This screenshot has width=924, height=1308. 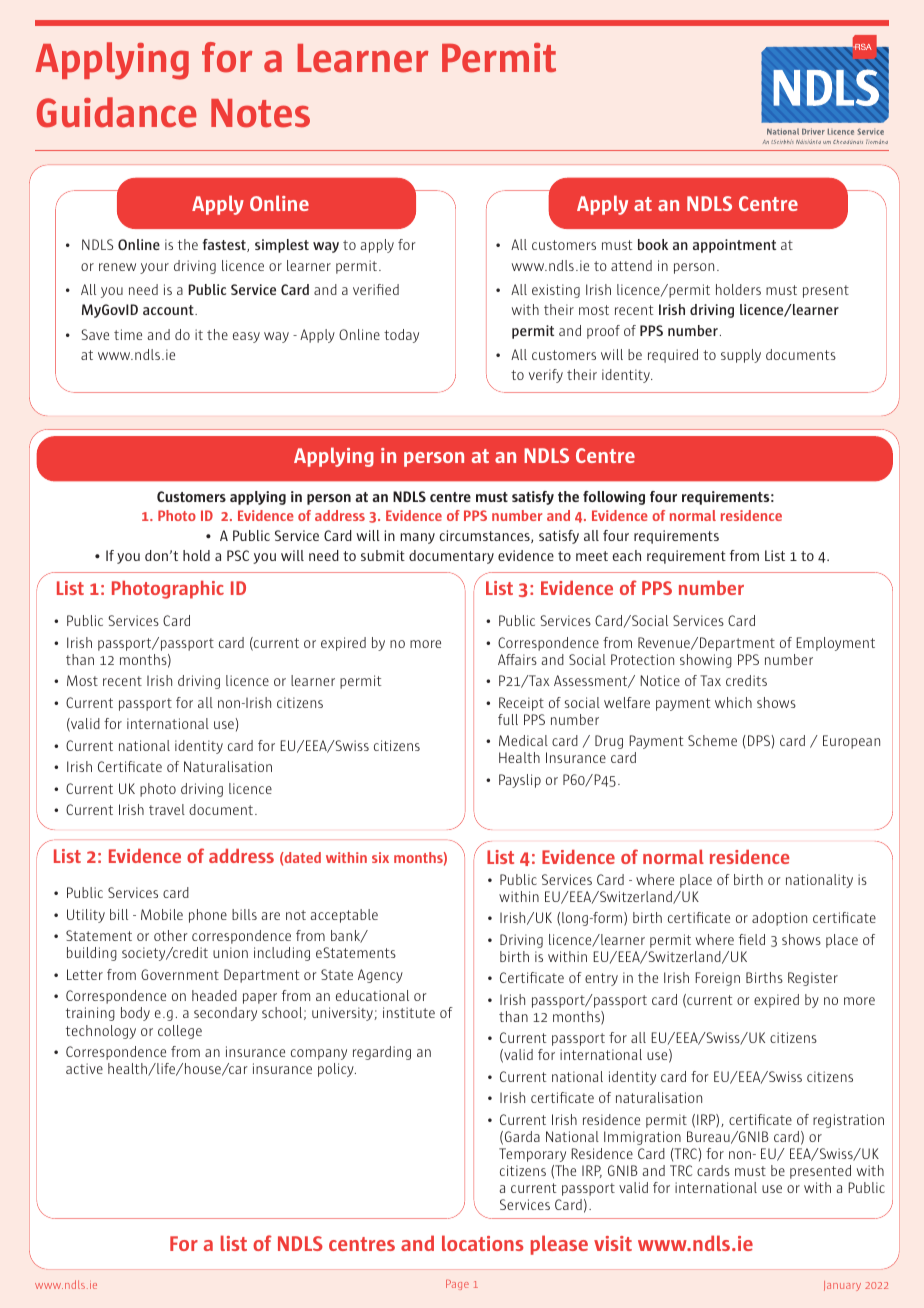 I want to click on circumstances, so click(x=485, y=536).
